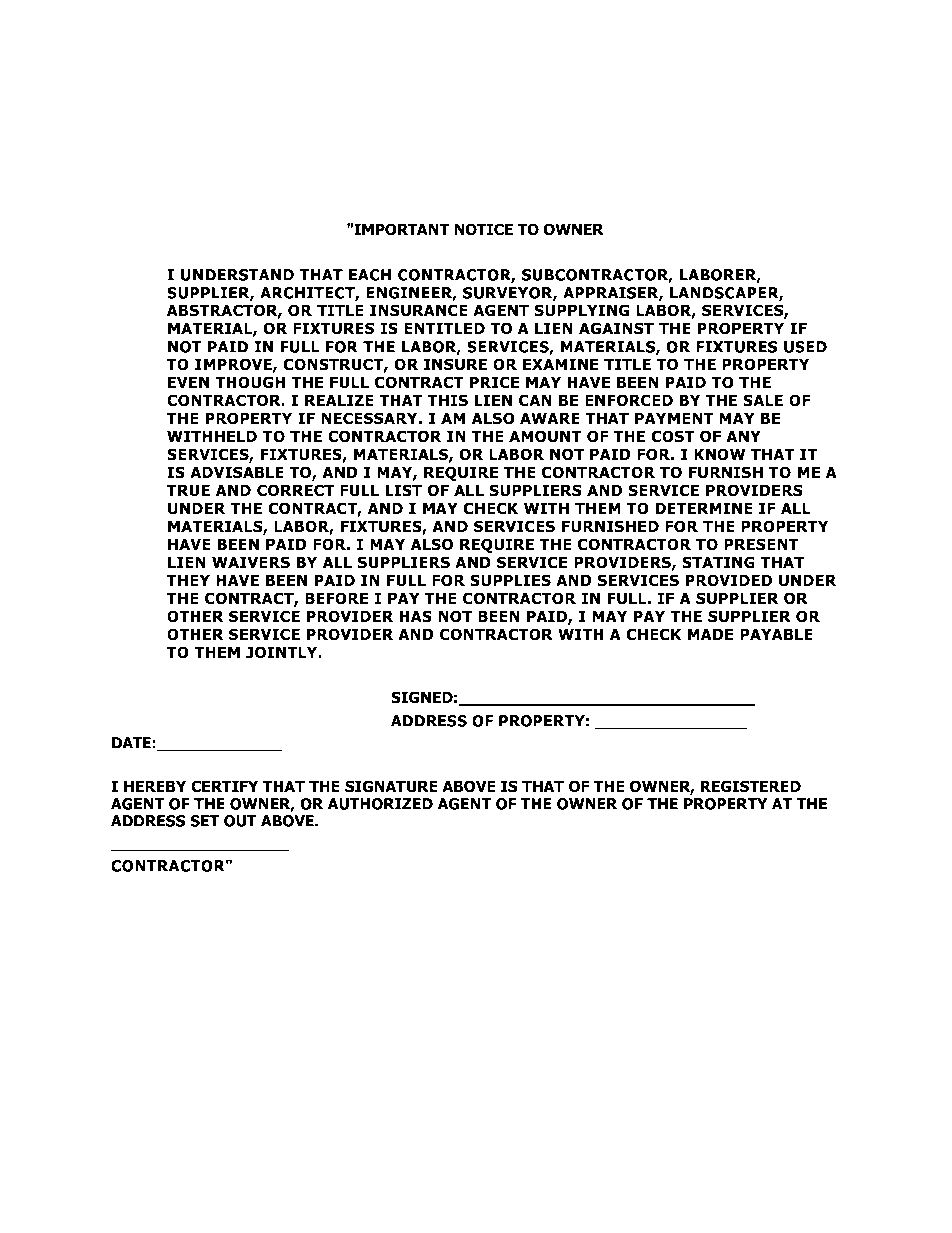 This screenshot has width=952, height=1233. What do you see at coordinates (370, 275) in the screenshot?
I see `EACH` at bounding box center [370, 275].
